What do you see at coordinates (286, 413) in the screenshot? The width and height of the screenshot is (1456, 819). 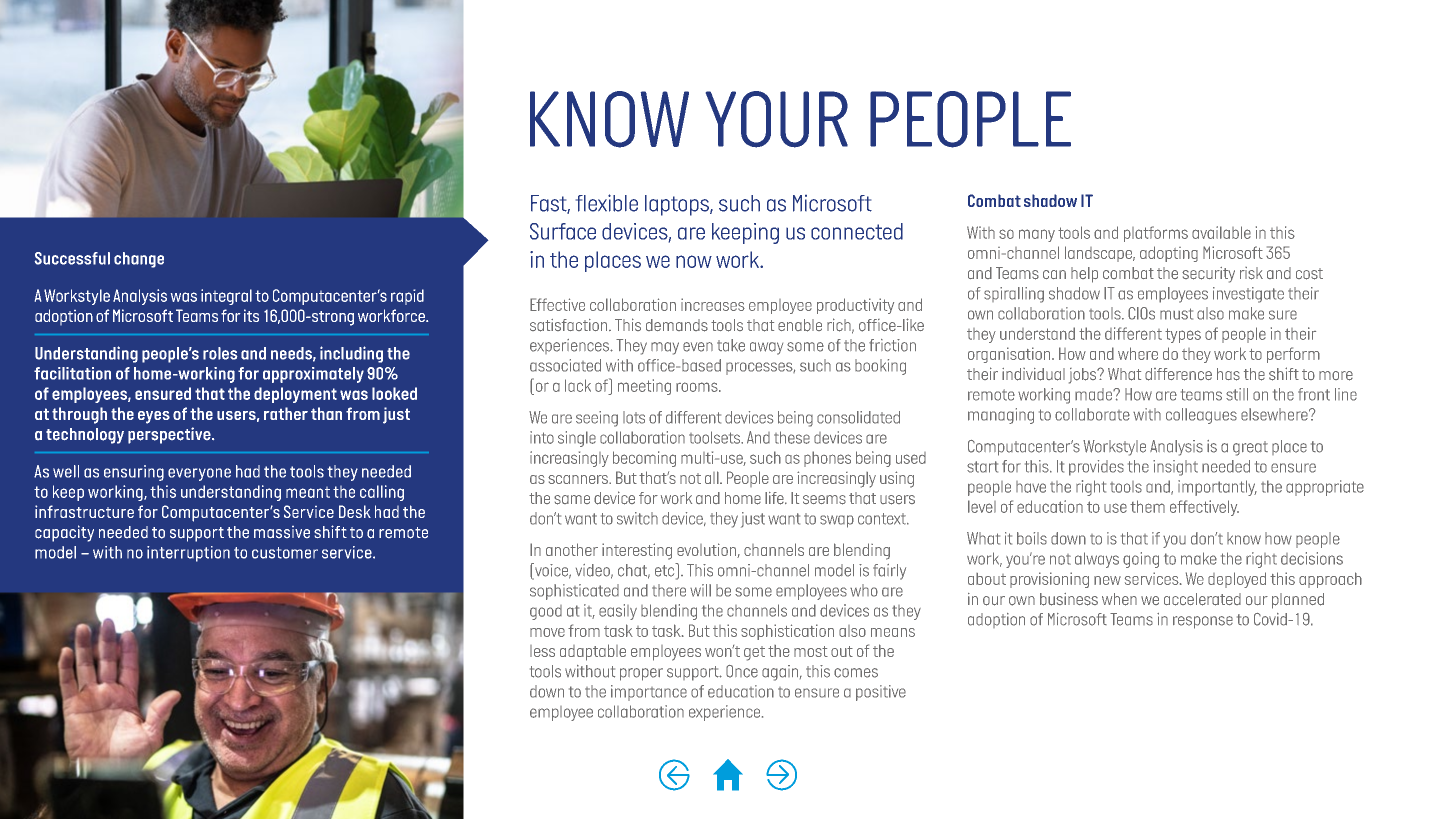 I see `rather` at bounding box center [286, 413].
